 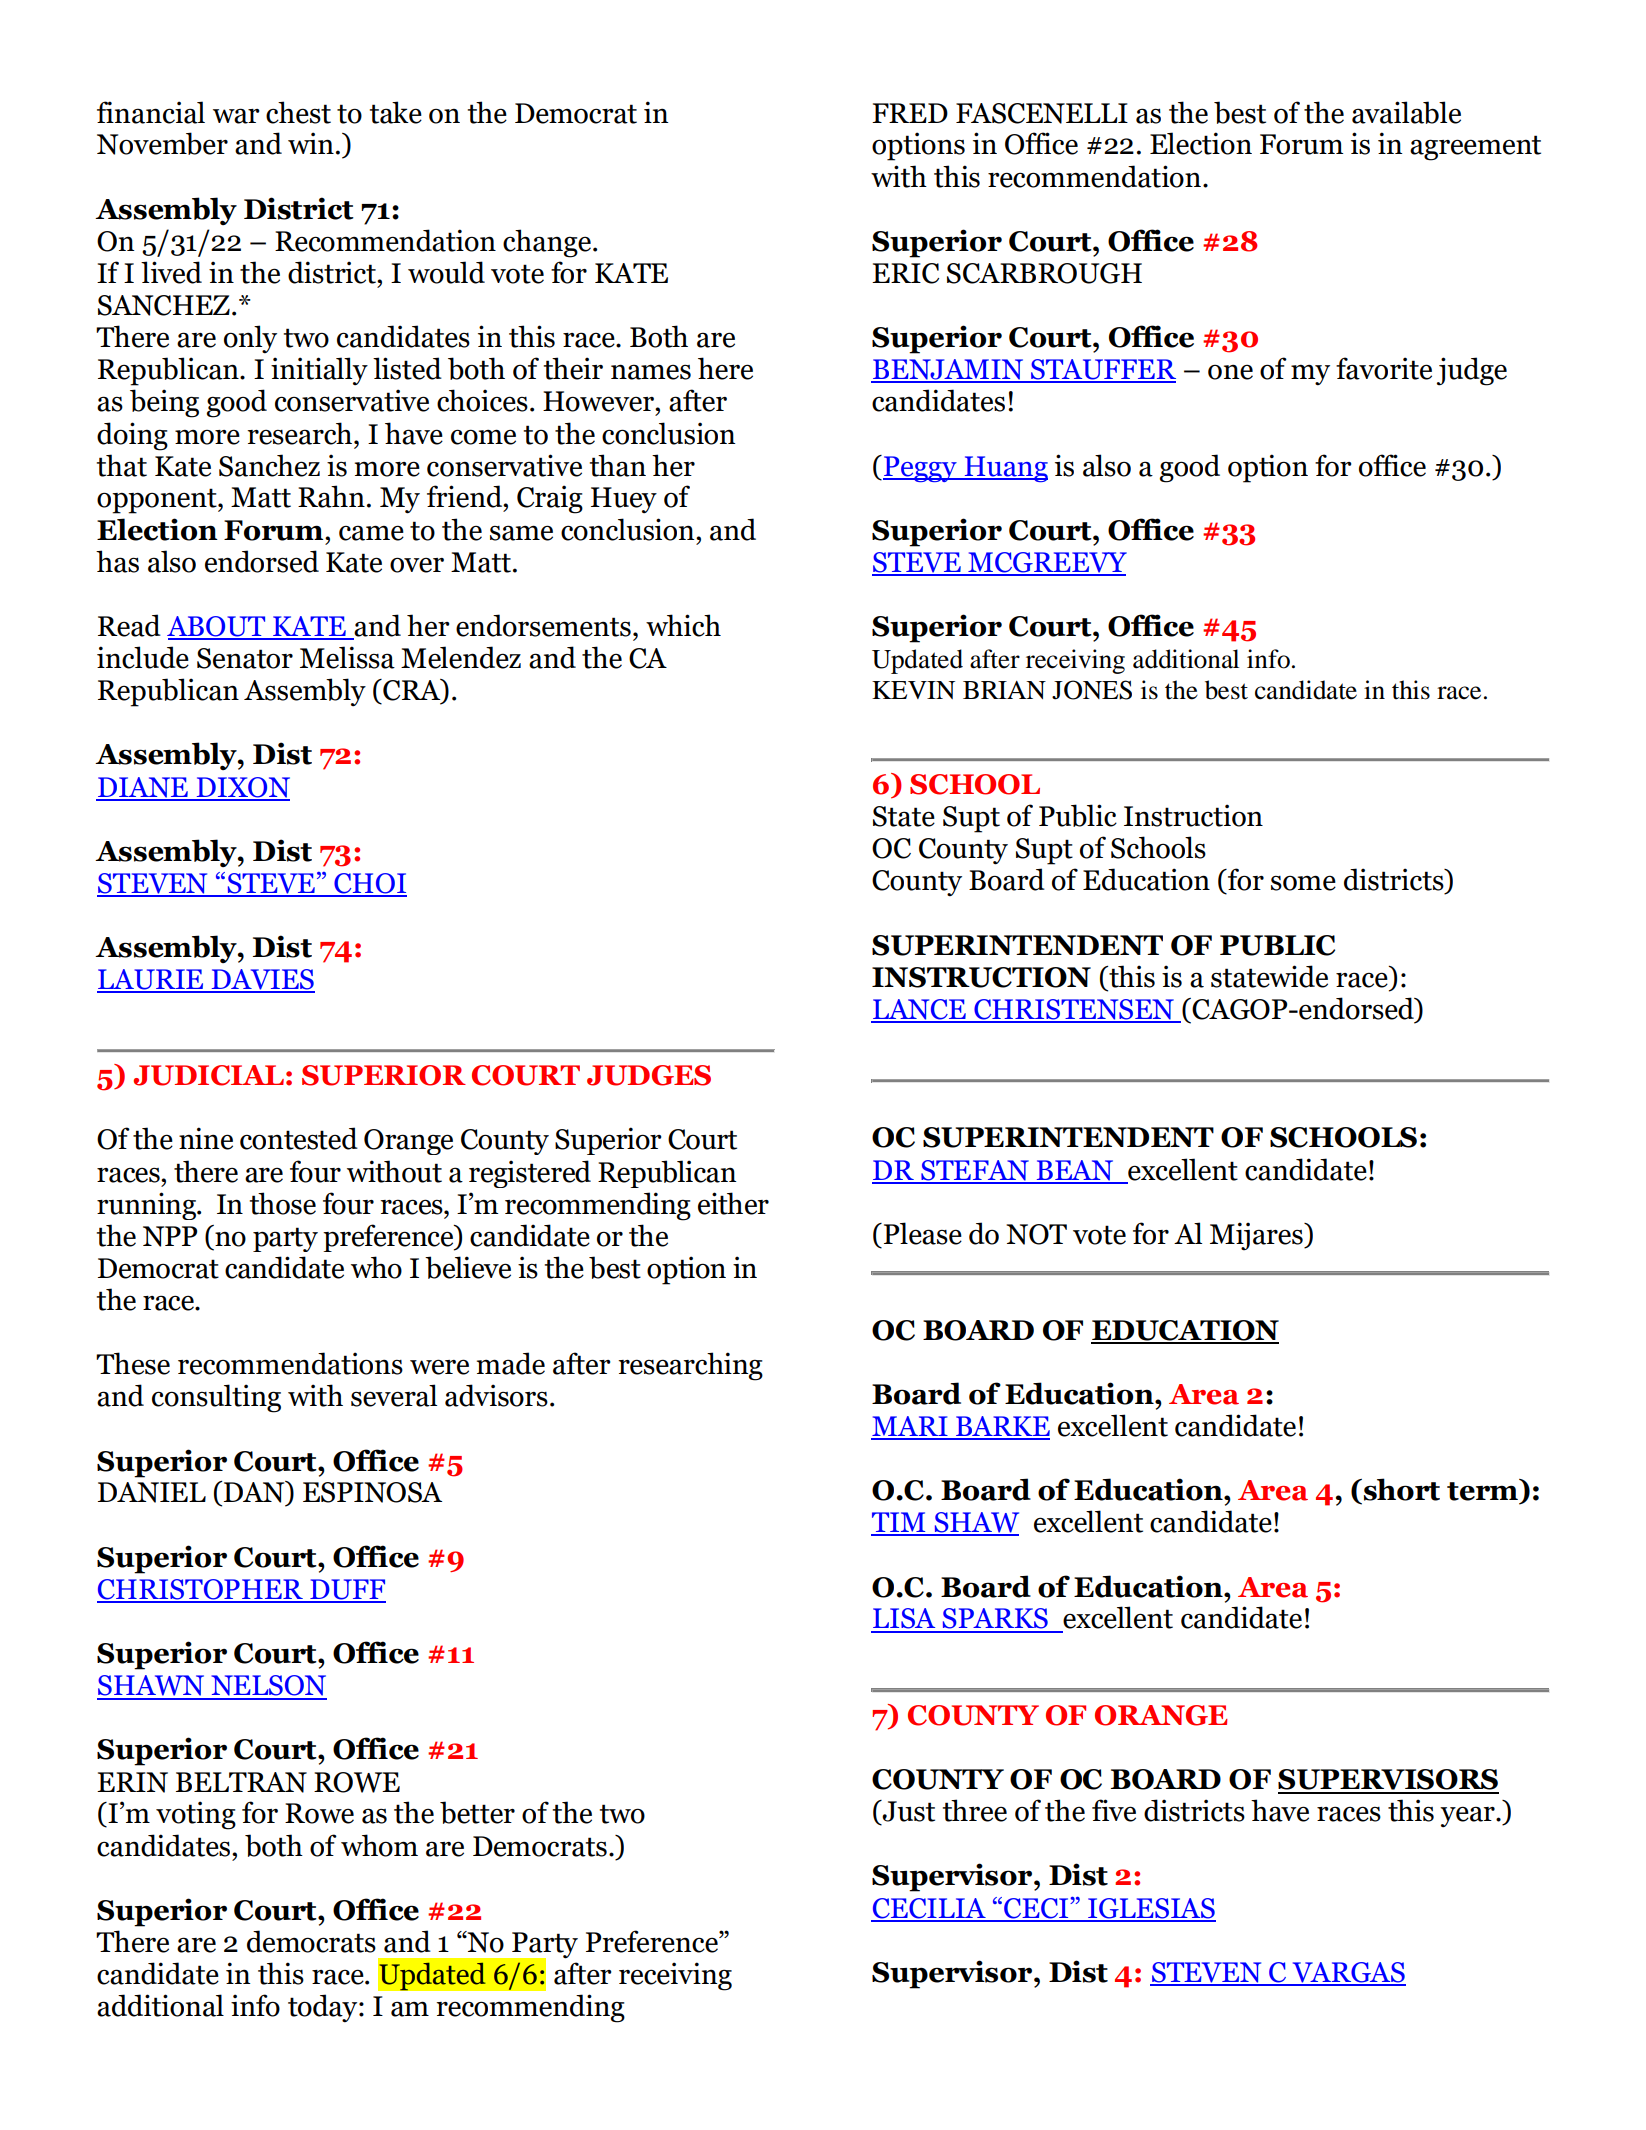 I want to click on BELTRAN, so click(x=241, y=1782).
